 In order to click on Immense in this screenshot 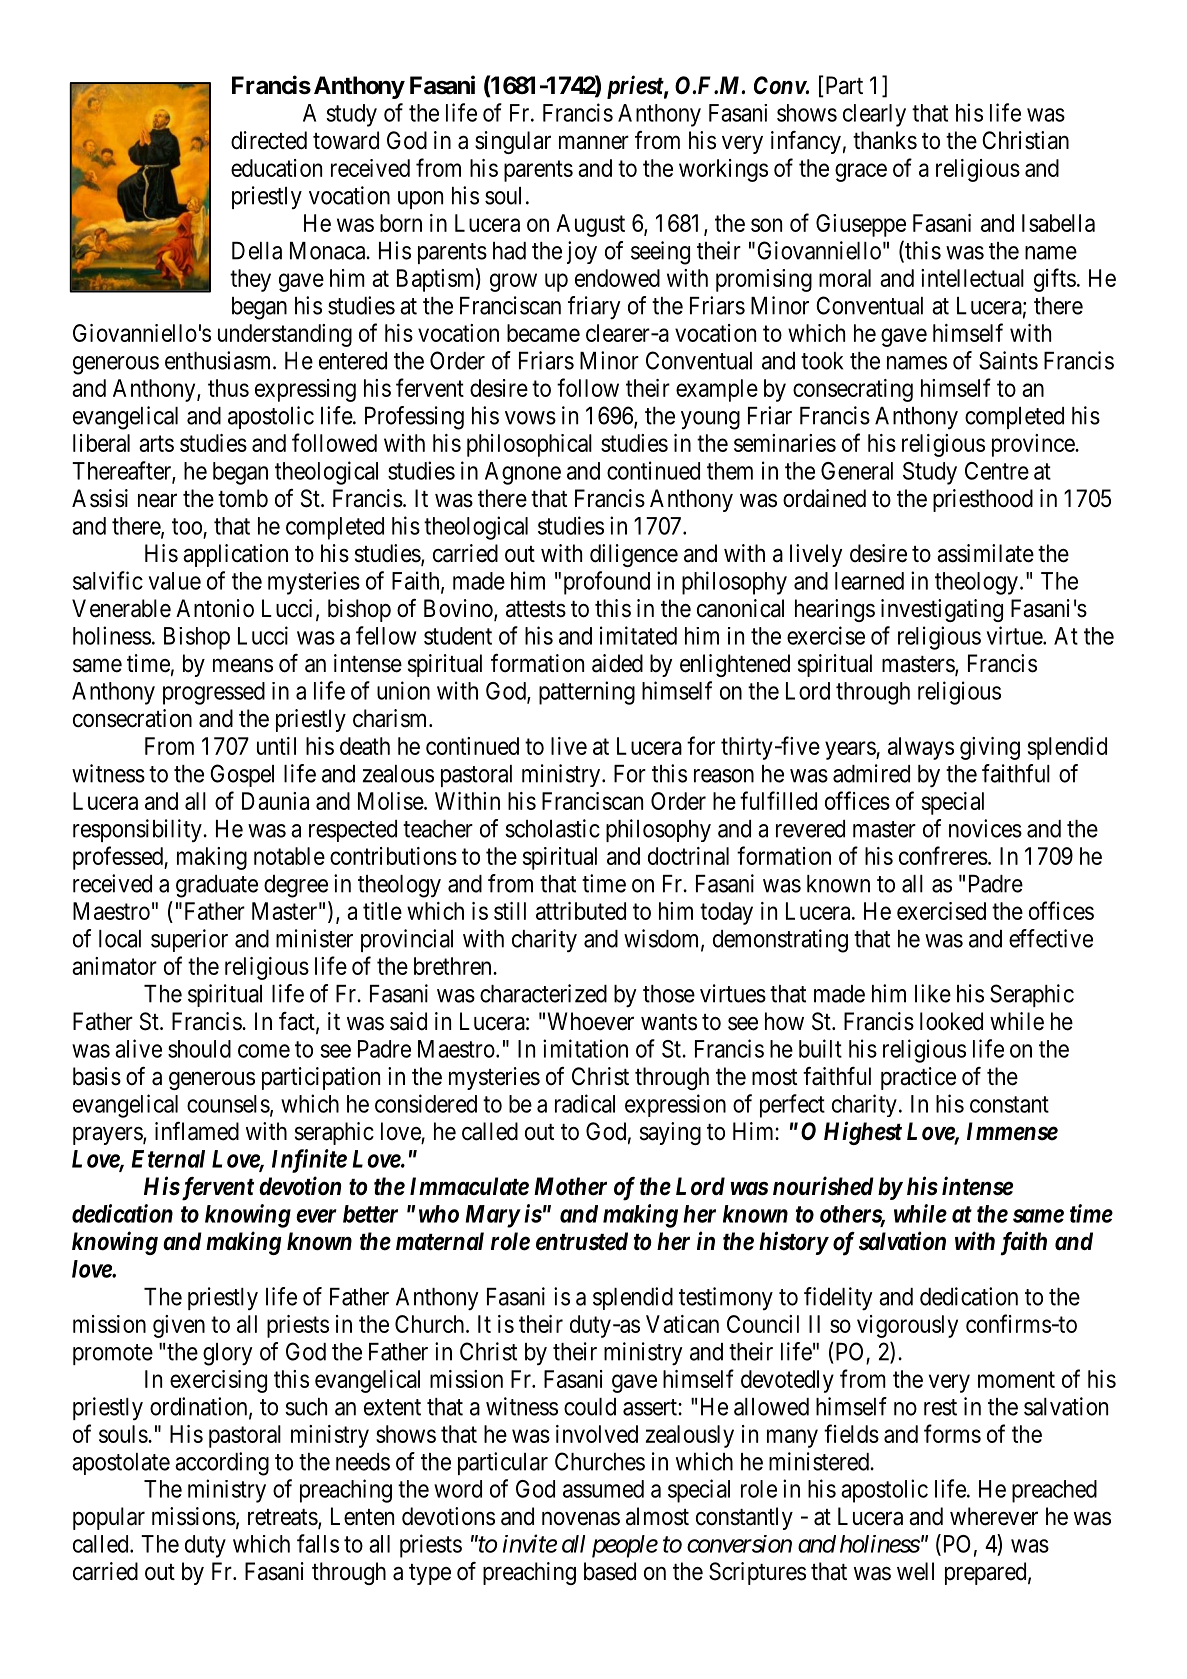, I will do `click(1012, 1131)`.
